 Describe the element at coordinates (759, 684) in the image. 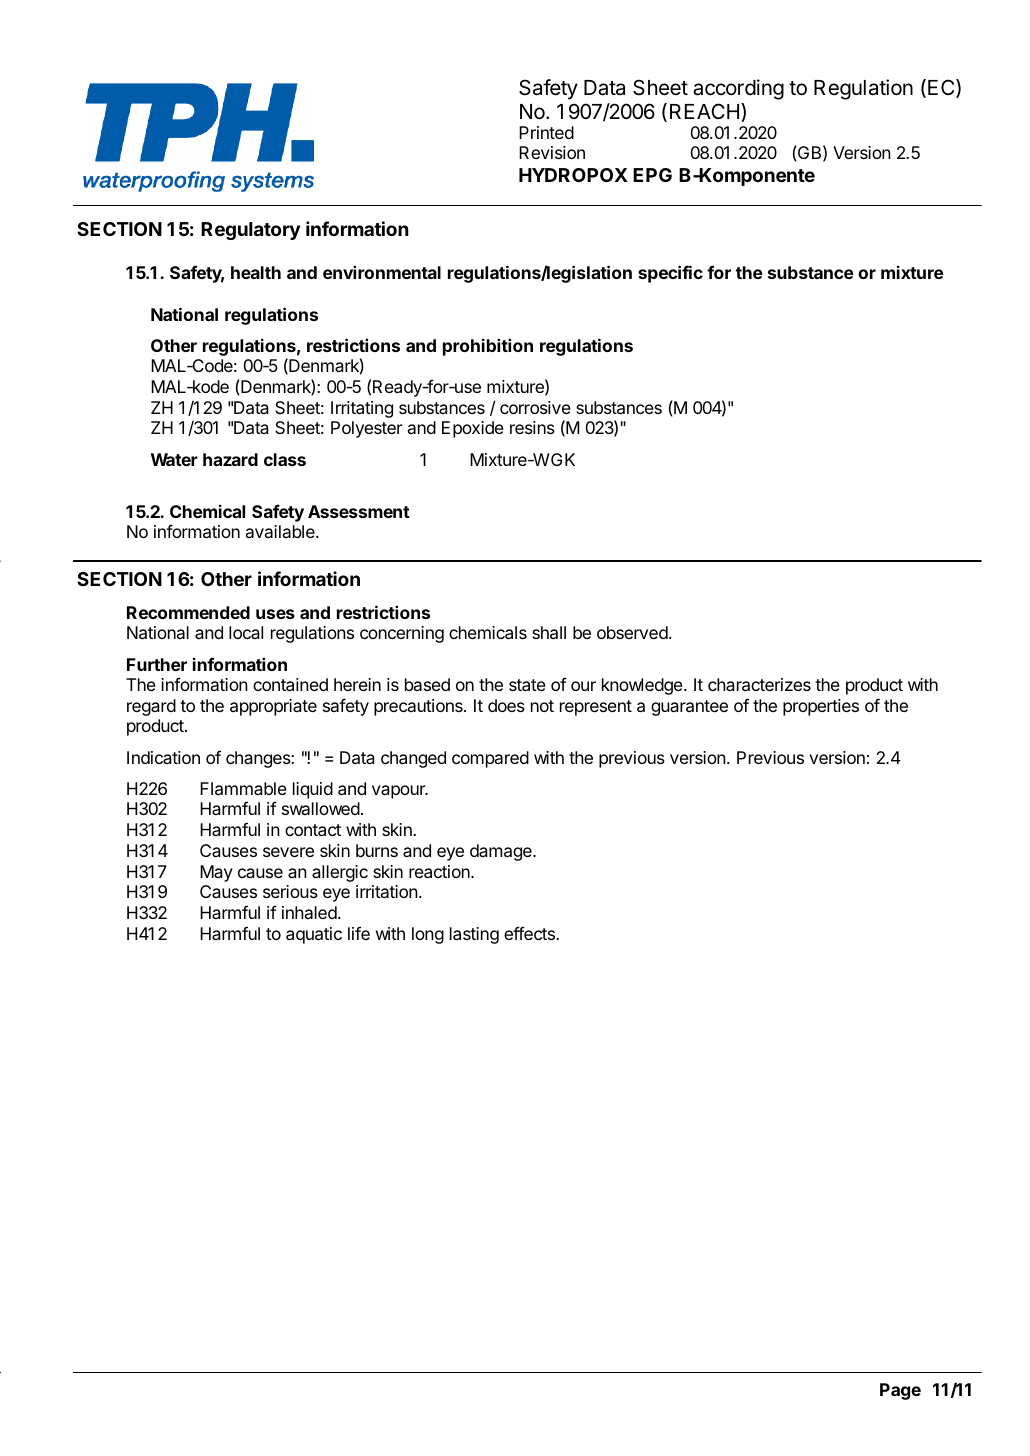

I see `characterizes` at that location.
